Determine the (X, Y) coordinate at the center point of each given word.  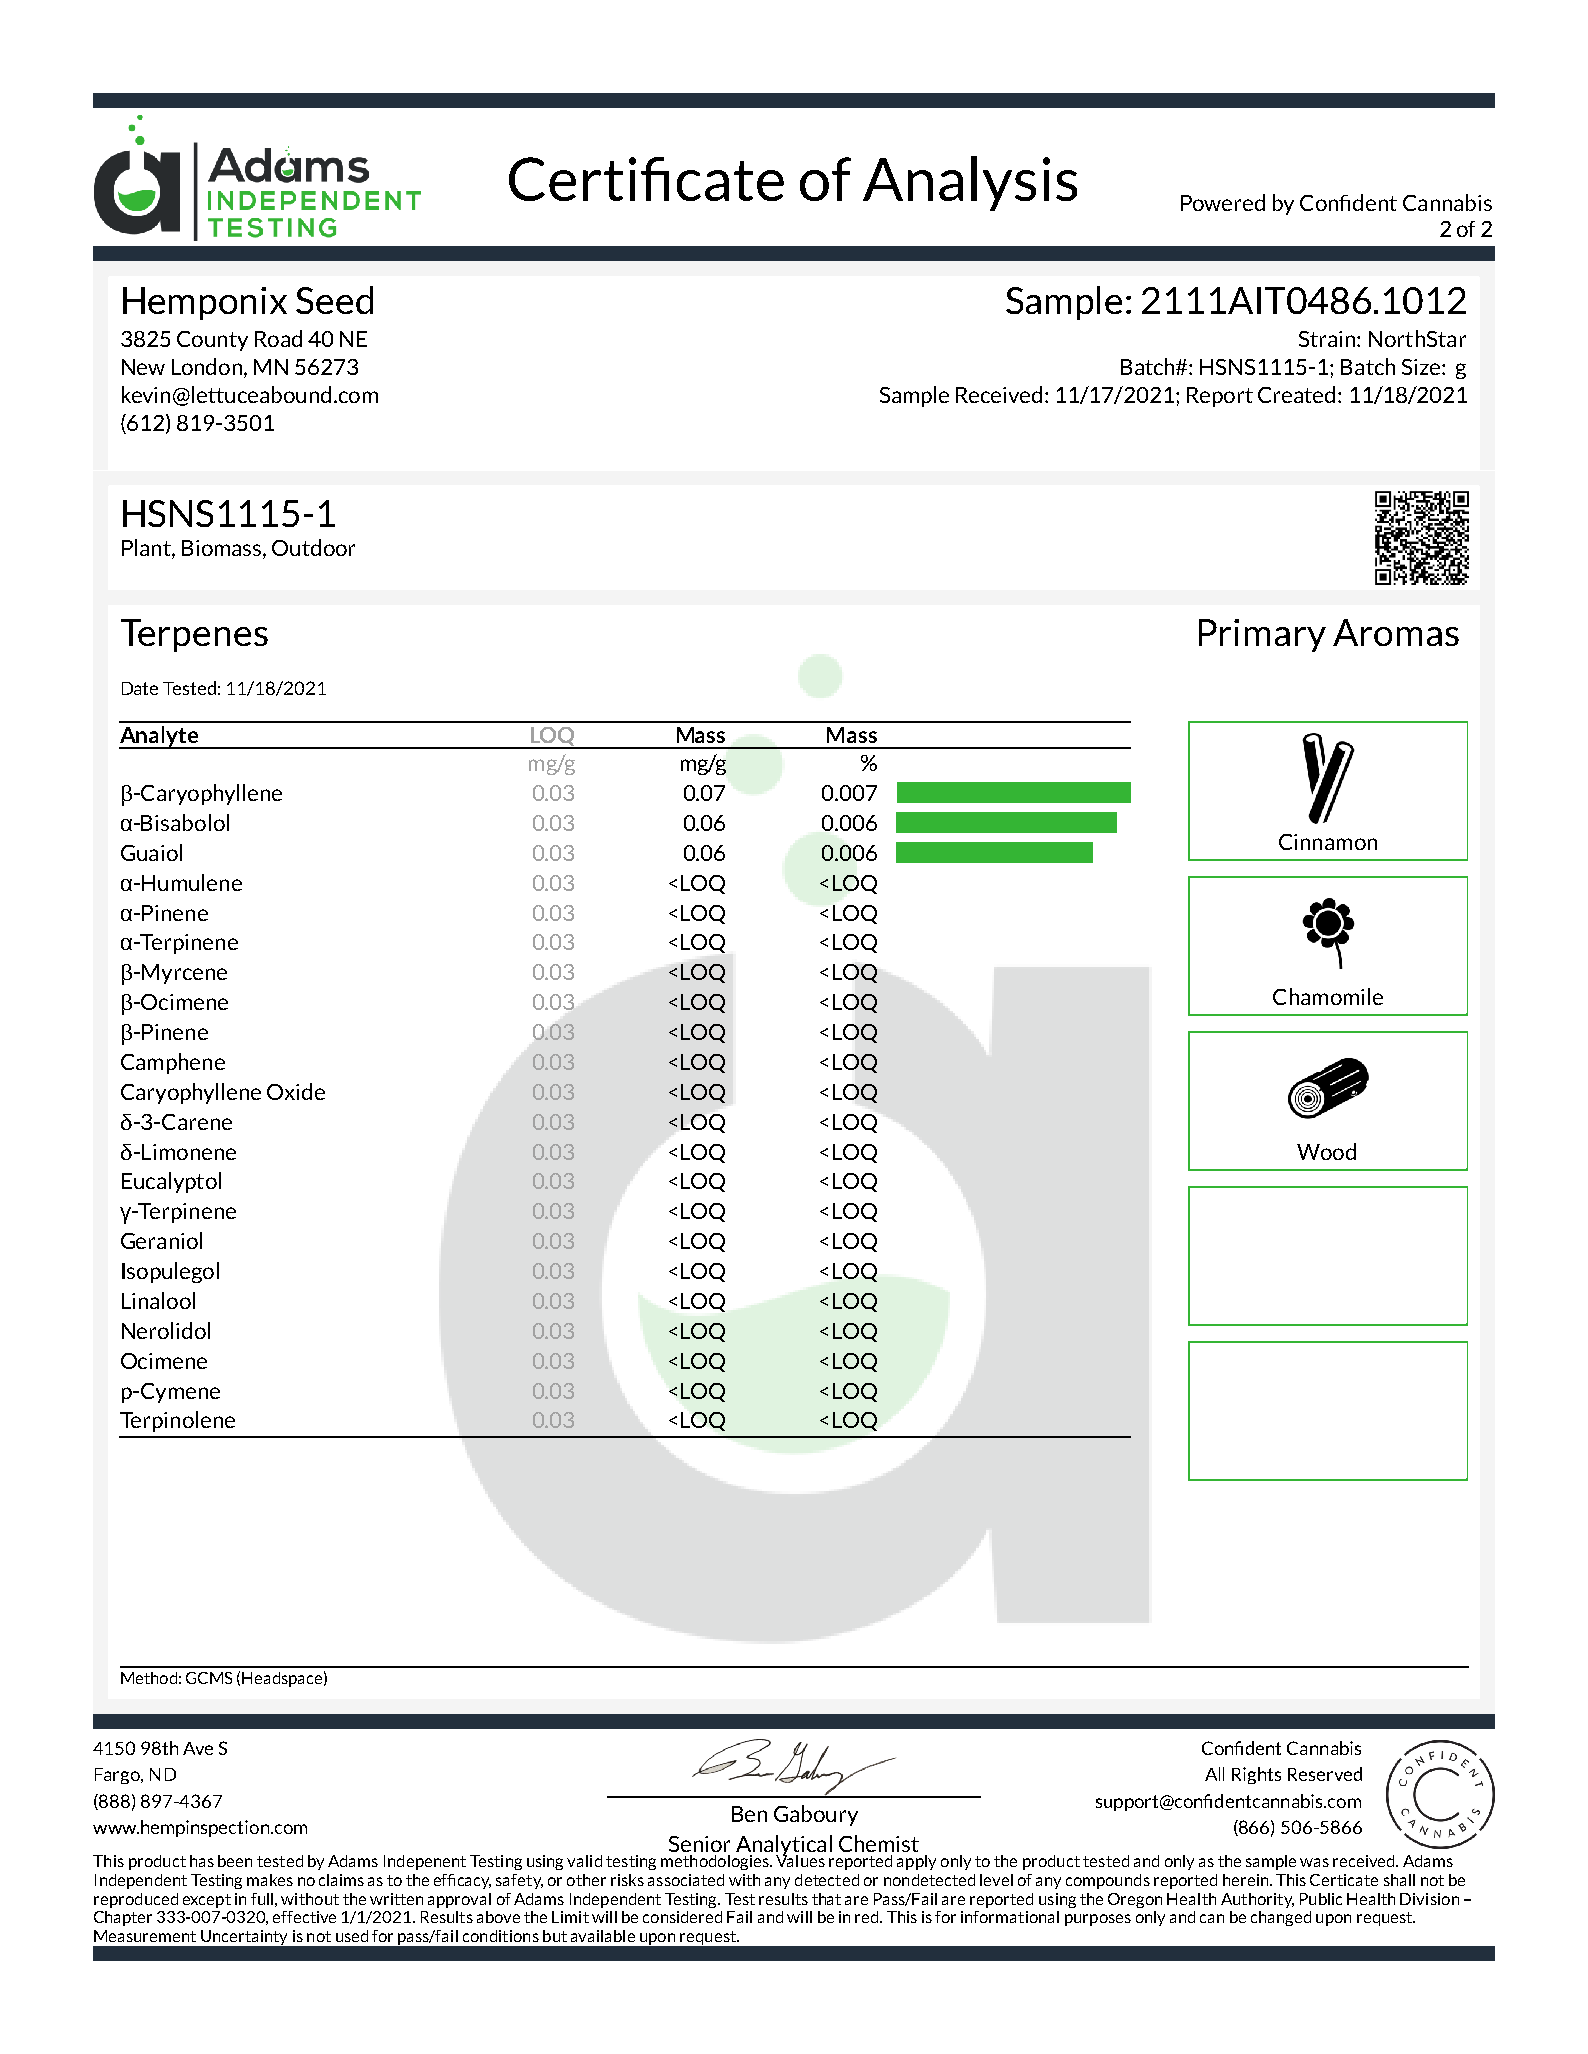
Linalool (158, 1300)
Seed (334, 300)
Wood (1326, 1151)
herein (1247, 1880)
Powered (1223, 202)
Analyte (159, 737)
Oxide (296, 1091)
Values (800, 1859)
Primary (1262, 635)
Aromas (1396, 632)
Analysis (970, 183)
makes (270, 1880)
